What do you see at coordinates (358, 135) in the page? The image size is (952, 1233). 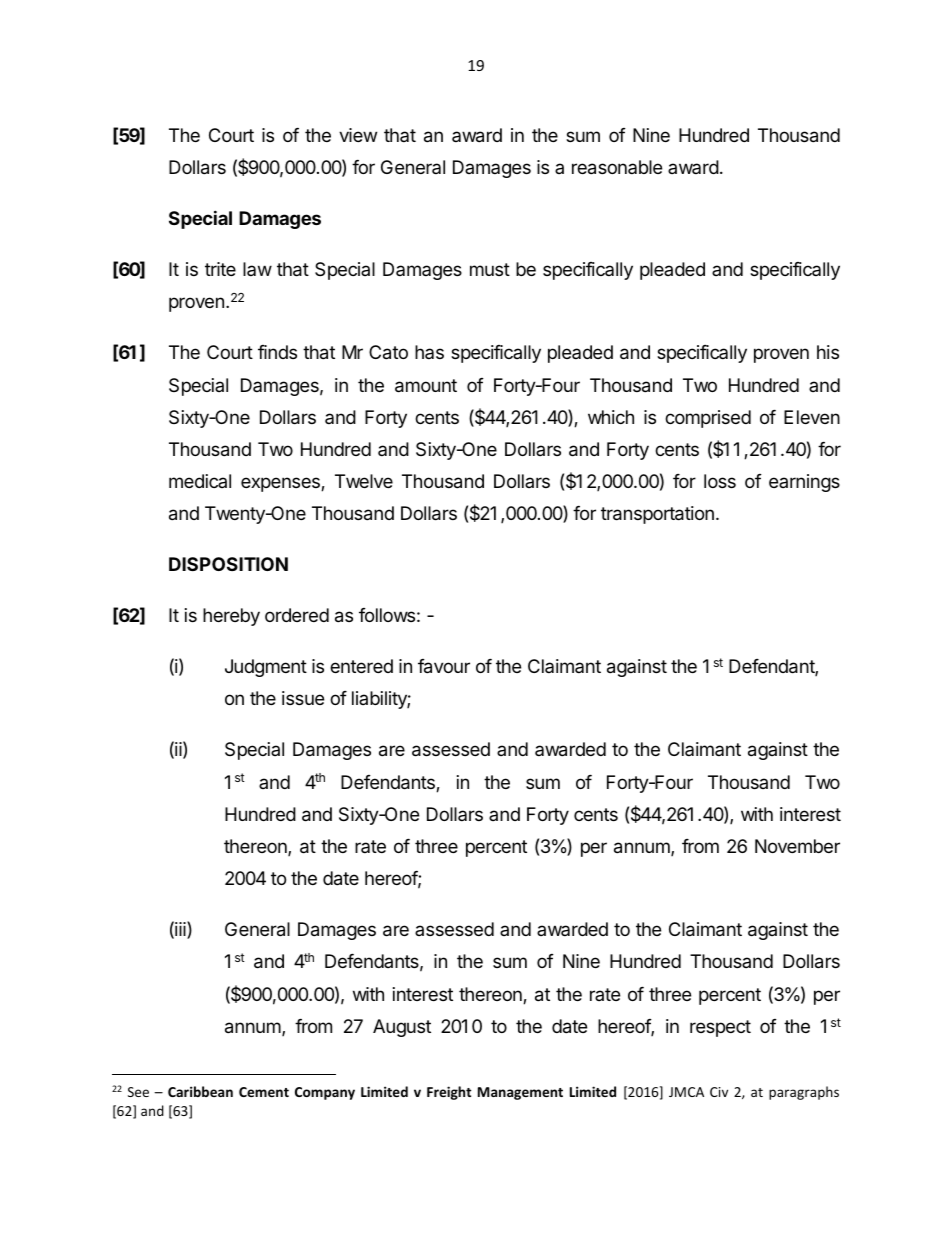 I see `view` at bounding box center [358, 135].
